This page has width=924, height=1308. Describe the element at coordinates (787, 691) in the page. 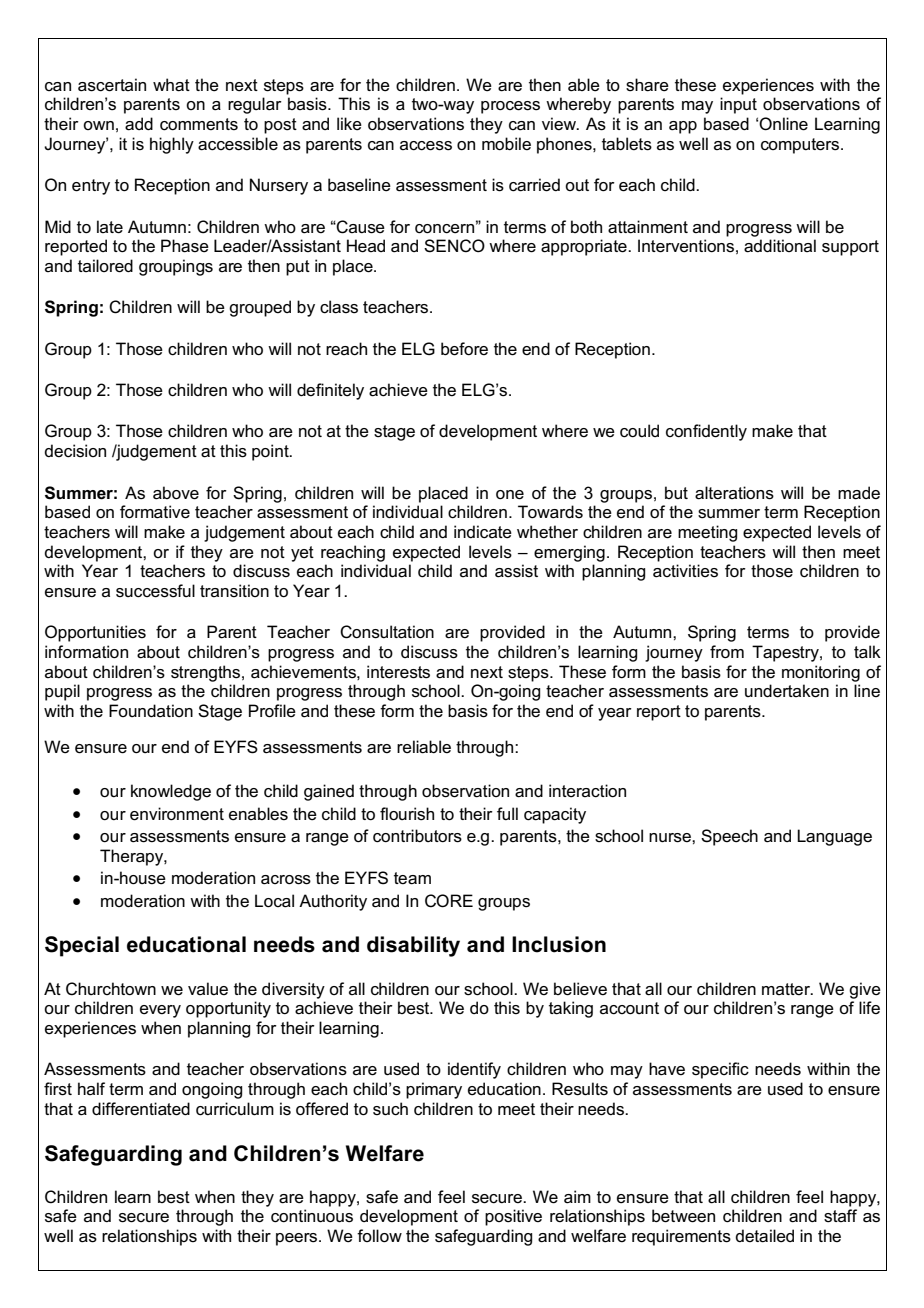

I see `undertaken` at that location.
